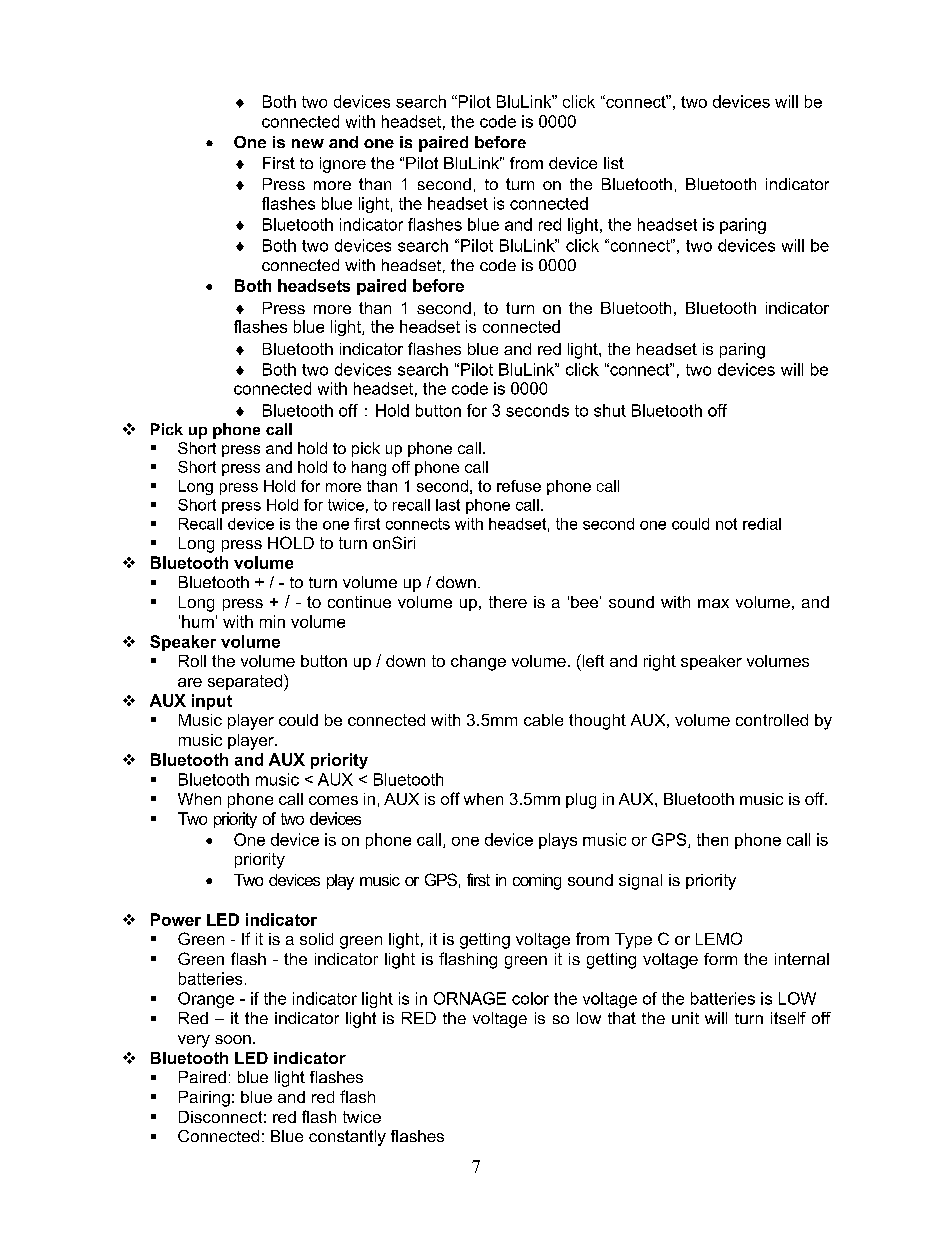 This image has width=952, height=1233. What do you see at coordinates (530, 998) in the image?
I see `color` at bounding box center [530, 998].
